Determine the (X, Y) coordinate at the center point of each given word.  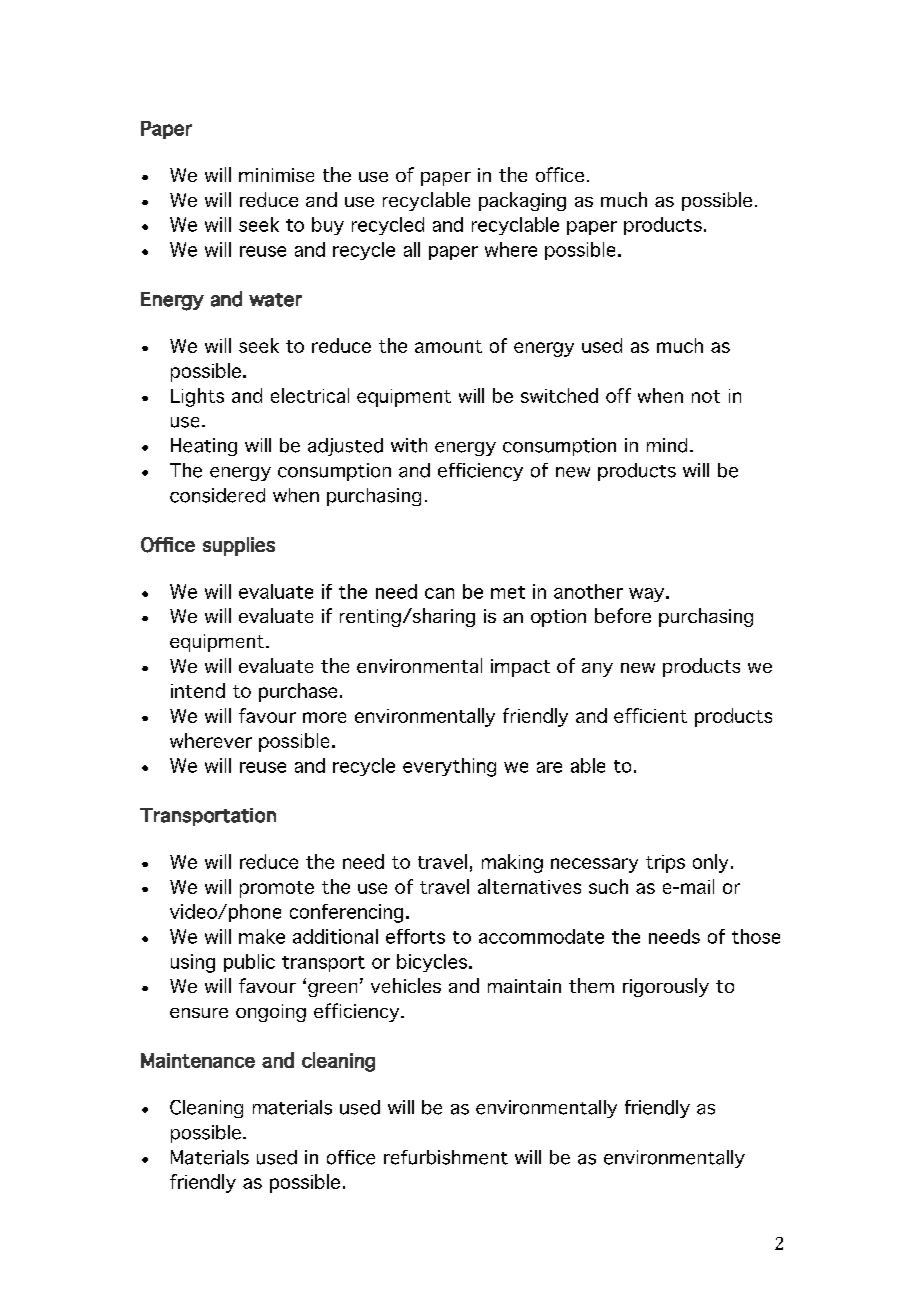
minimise (276, 175)
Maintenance (198, 1060)
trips (665, 864)
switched (559, 395)
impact (520, 668)
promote (277, 889)
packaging (522, 201)
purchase (298, 692)
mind (667, 445)
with (409, 445)
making (512, 863)
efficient (650, 715)
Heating (204, 447)
